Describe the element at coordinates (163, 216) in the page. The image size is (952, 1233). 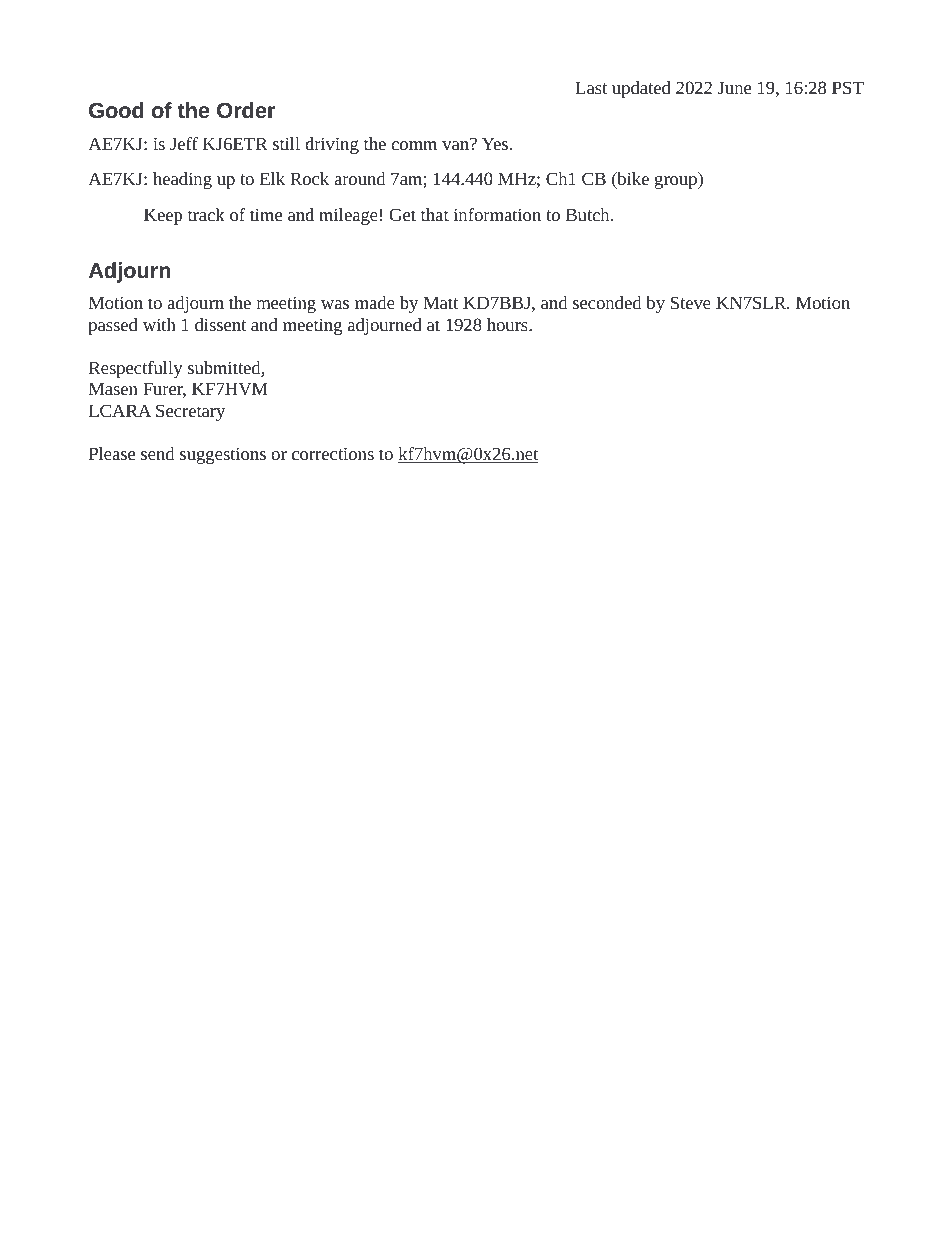
I see `Keep` at that location.
